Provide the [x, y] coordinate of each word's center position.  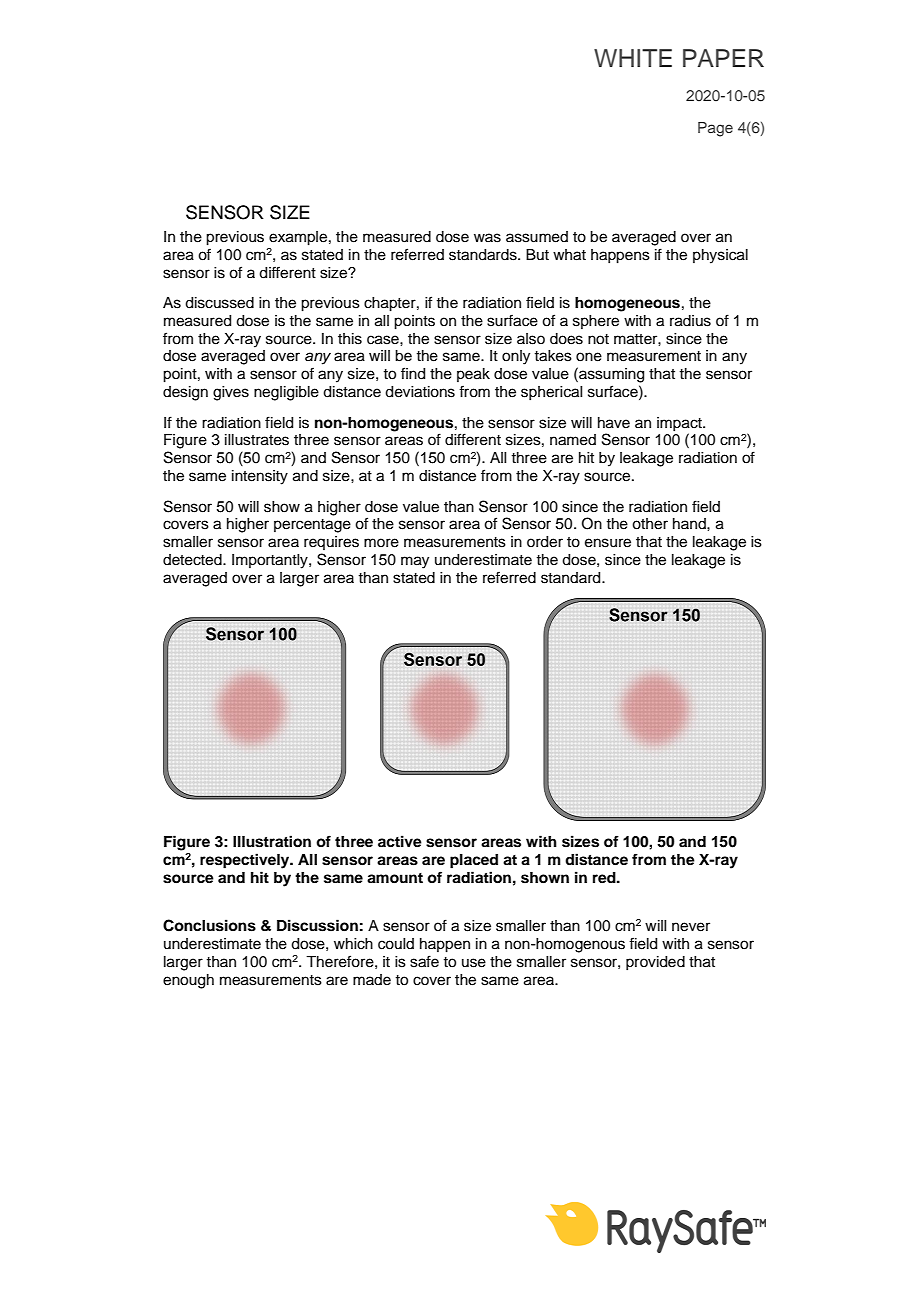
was [487, 238]
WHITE [633, 58]
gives [231, 393]
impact [680, 424]
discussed [219, 303]
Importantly [271, 561]
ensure [608, 543]
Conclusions [209, 925]
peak [473, 375]
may [415, 562]
